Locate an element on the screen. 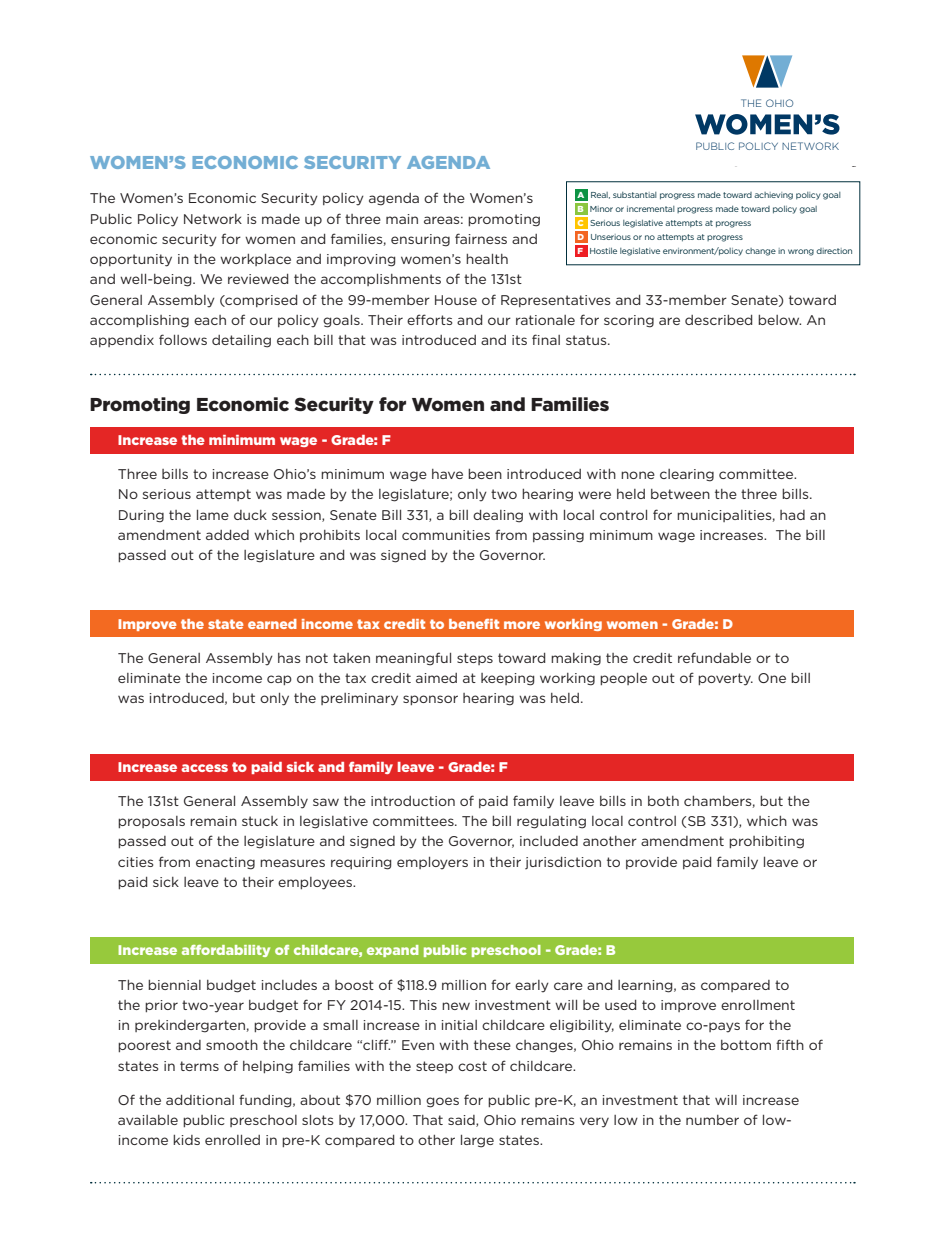 The width and height of the screenshot is (952, 1233). said is located at coordinates (462, 1121).
